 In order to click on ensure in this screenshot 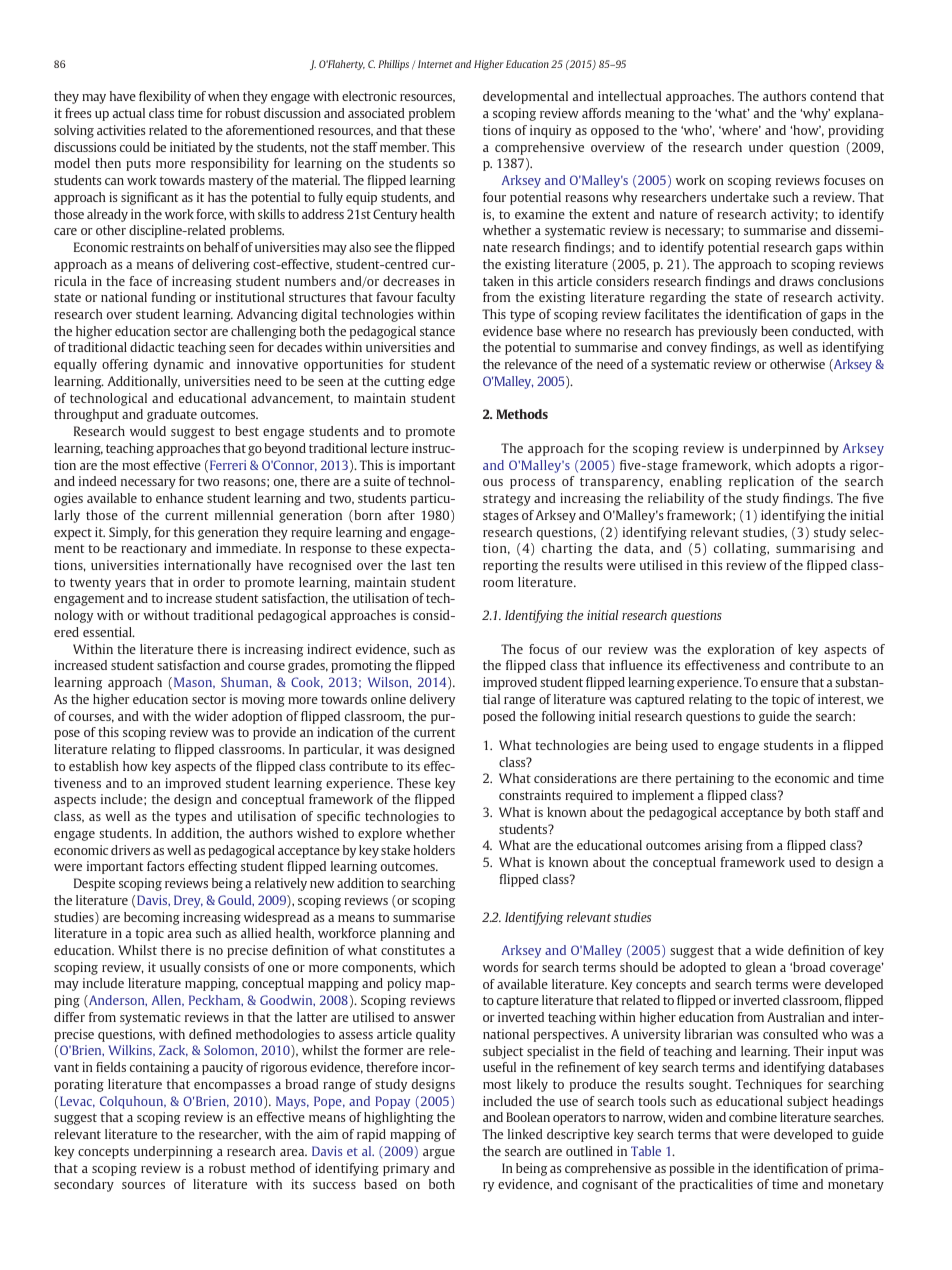, I will do `click(779, 683)`.
